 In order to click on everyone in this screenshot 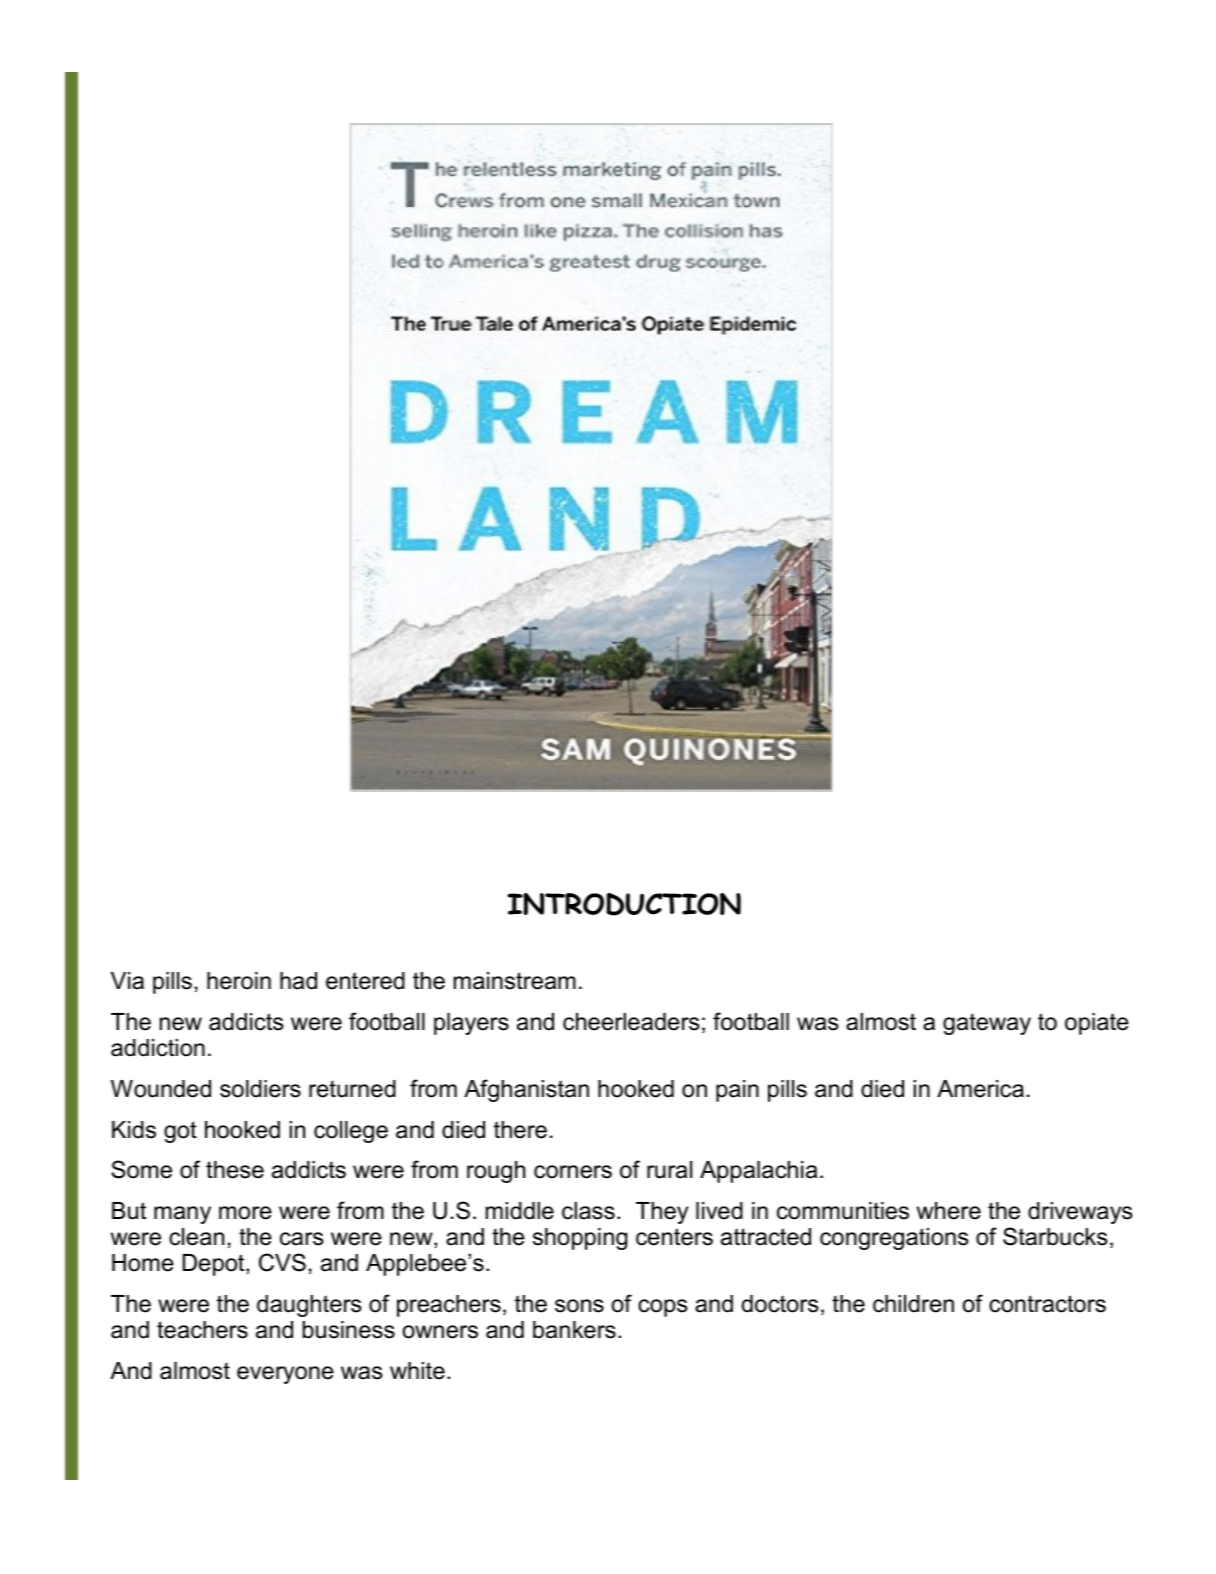, I will do `click(285, 1375)`.
